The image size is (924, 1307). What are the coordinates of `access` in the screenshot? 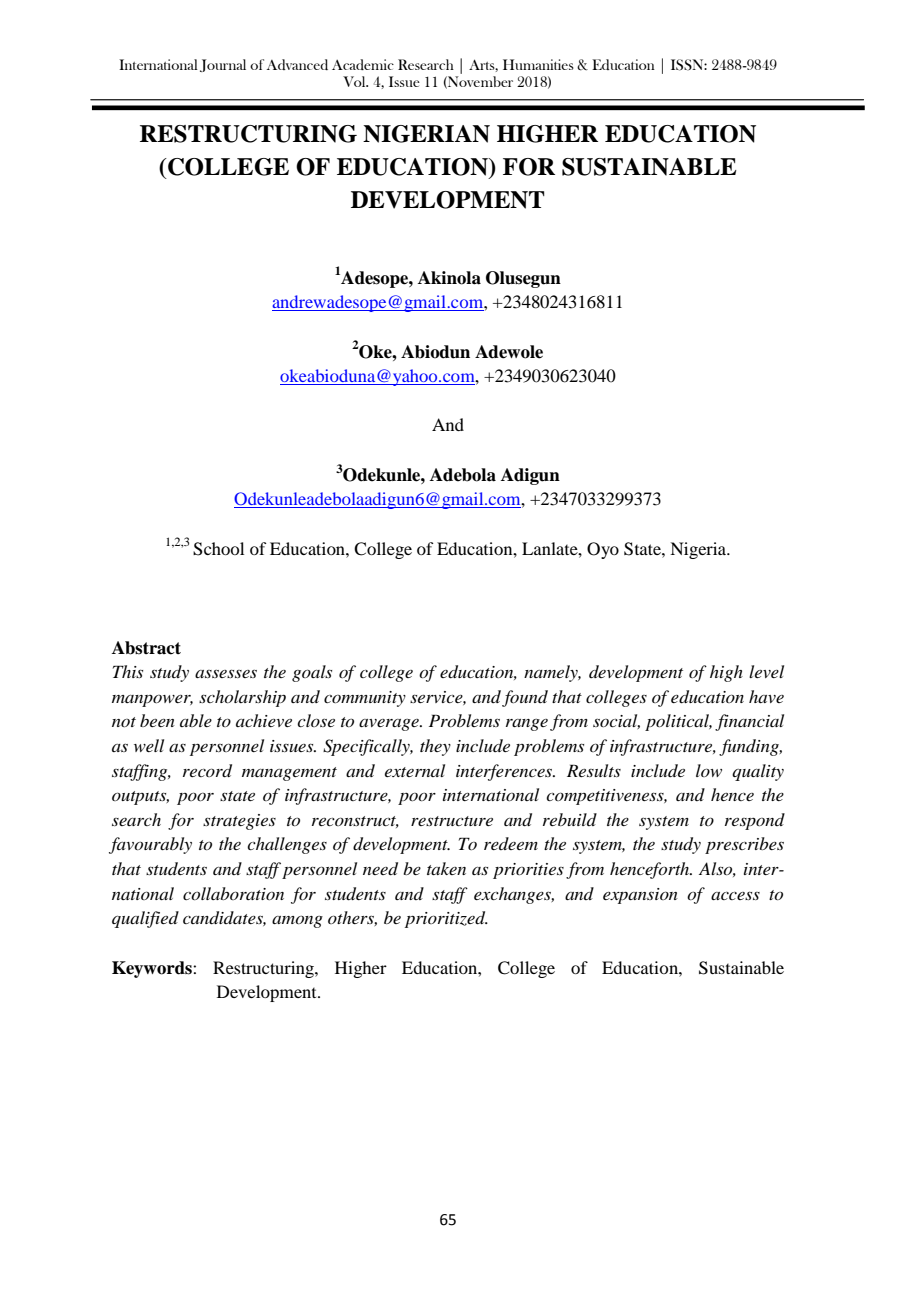 It's located at (735, 895).
